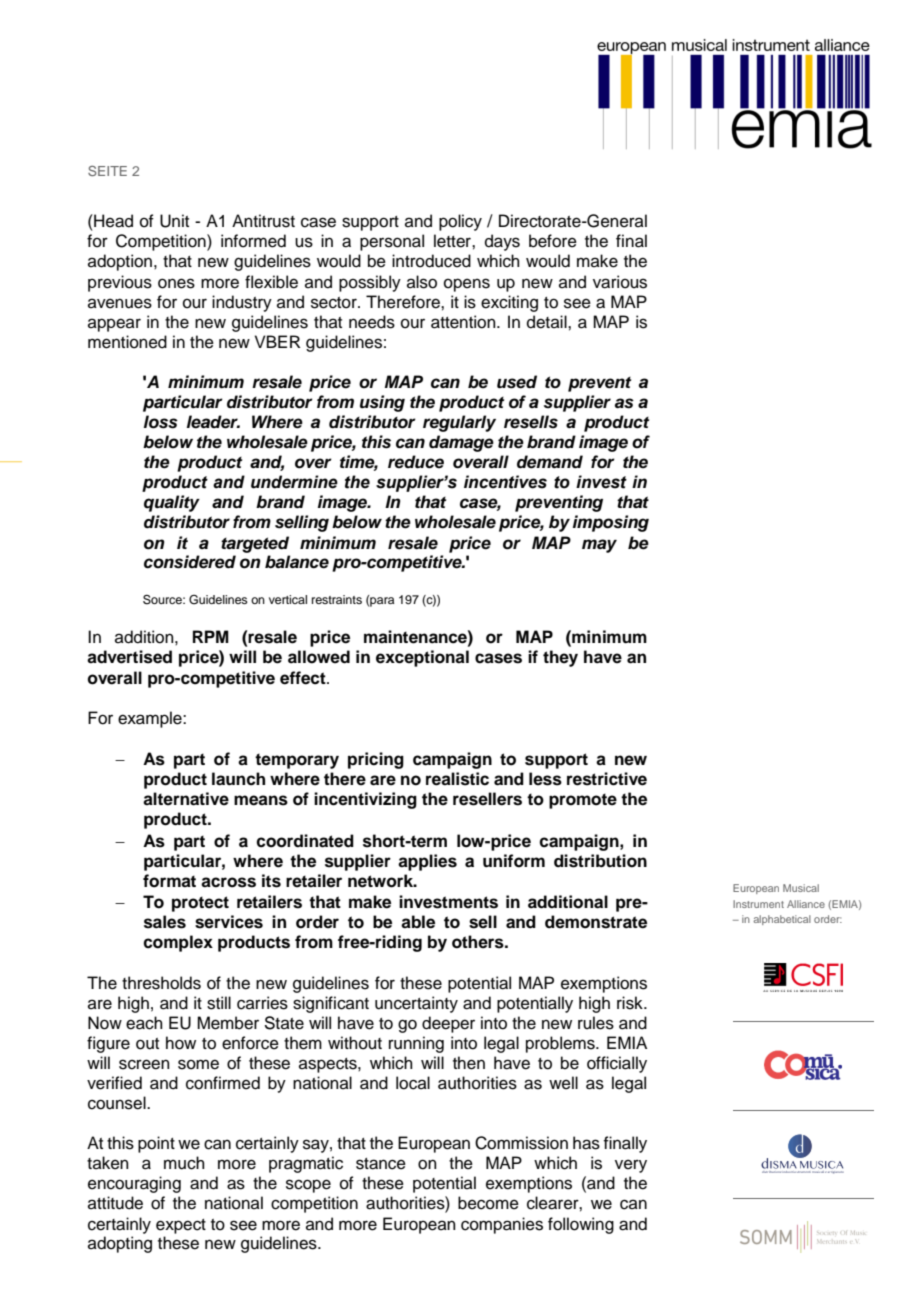 The width and height of the document is (924, 1308). I want to click on policy, so click(460, 222).
